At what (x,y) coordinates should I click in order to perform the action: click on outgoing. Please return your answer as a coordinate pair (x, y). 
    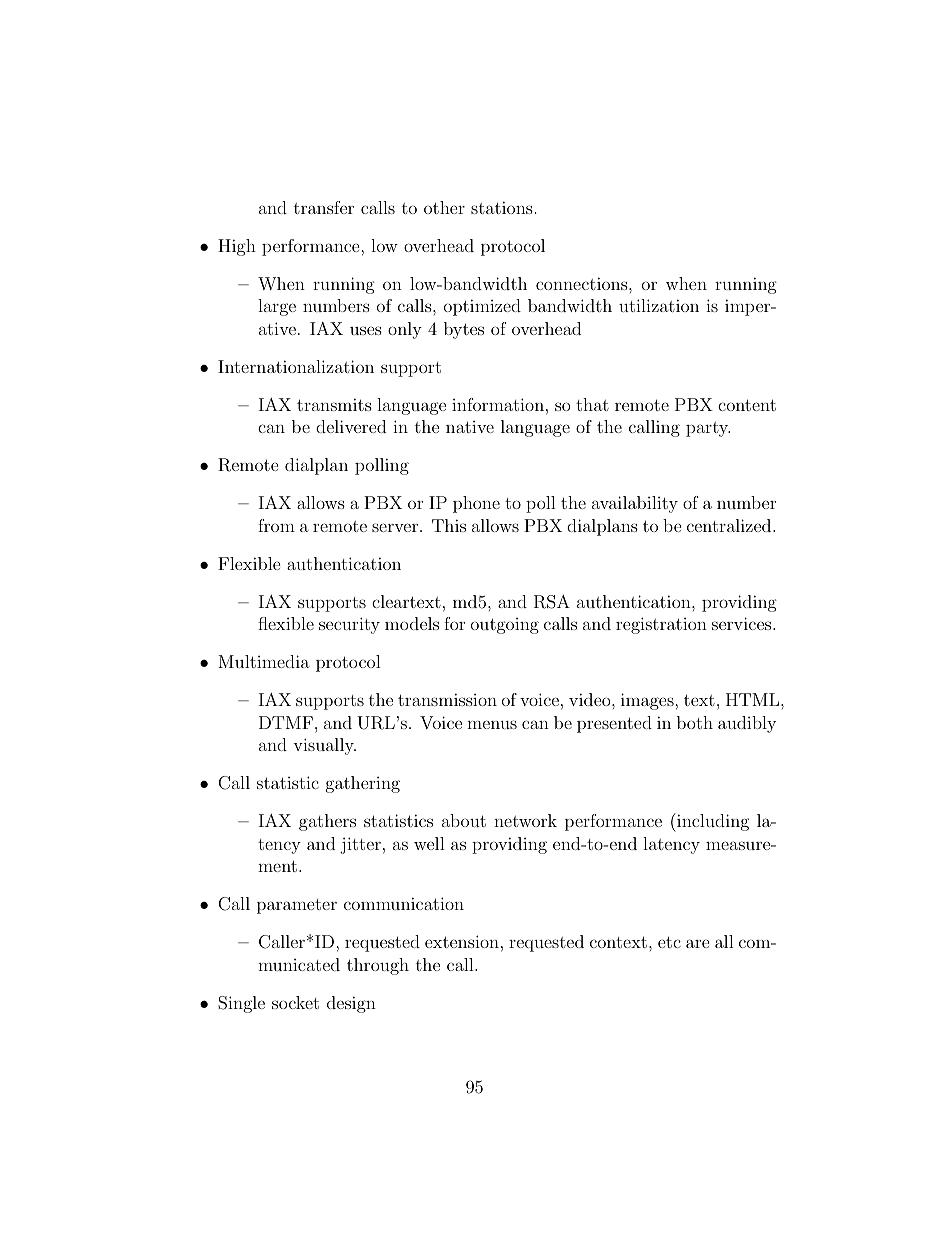
    Looking at the image, I should click on (505, 626).
